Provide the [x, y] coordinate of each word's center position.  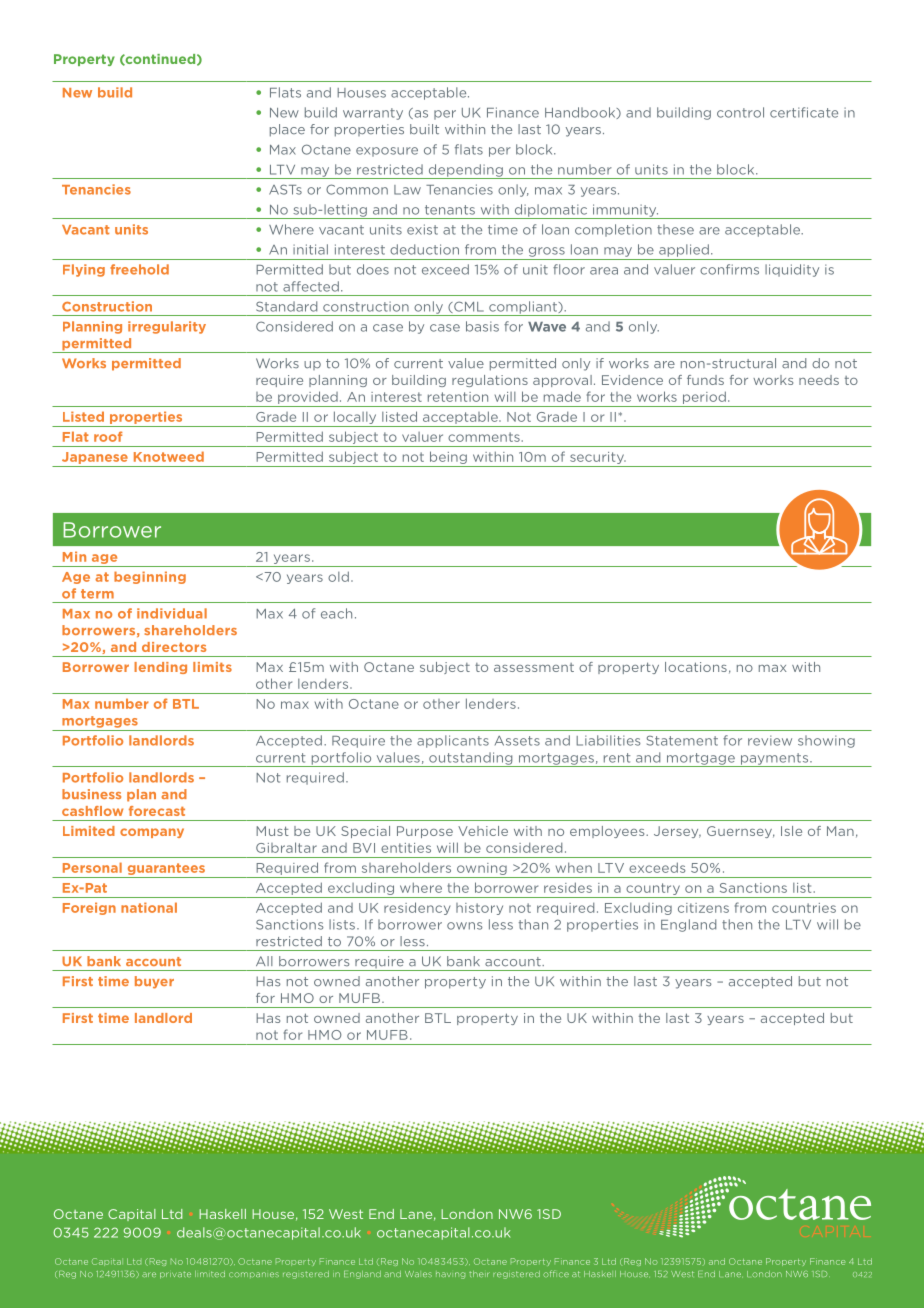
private [175, 1275]
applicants [453, 741]
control [740, 112]
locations [696, 667]
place [287, 130]
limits [212, 667]
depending [465, 171]
